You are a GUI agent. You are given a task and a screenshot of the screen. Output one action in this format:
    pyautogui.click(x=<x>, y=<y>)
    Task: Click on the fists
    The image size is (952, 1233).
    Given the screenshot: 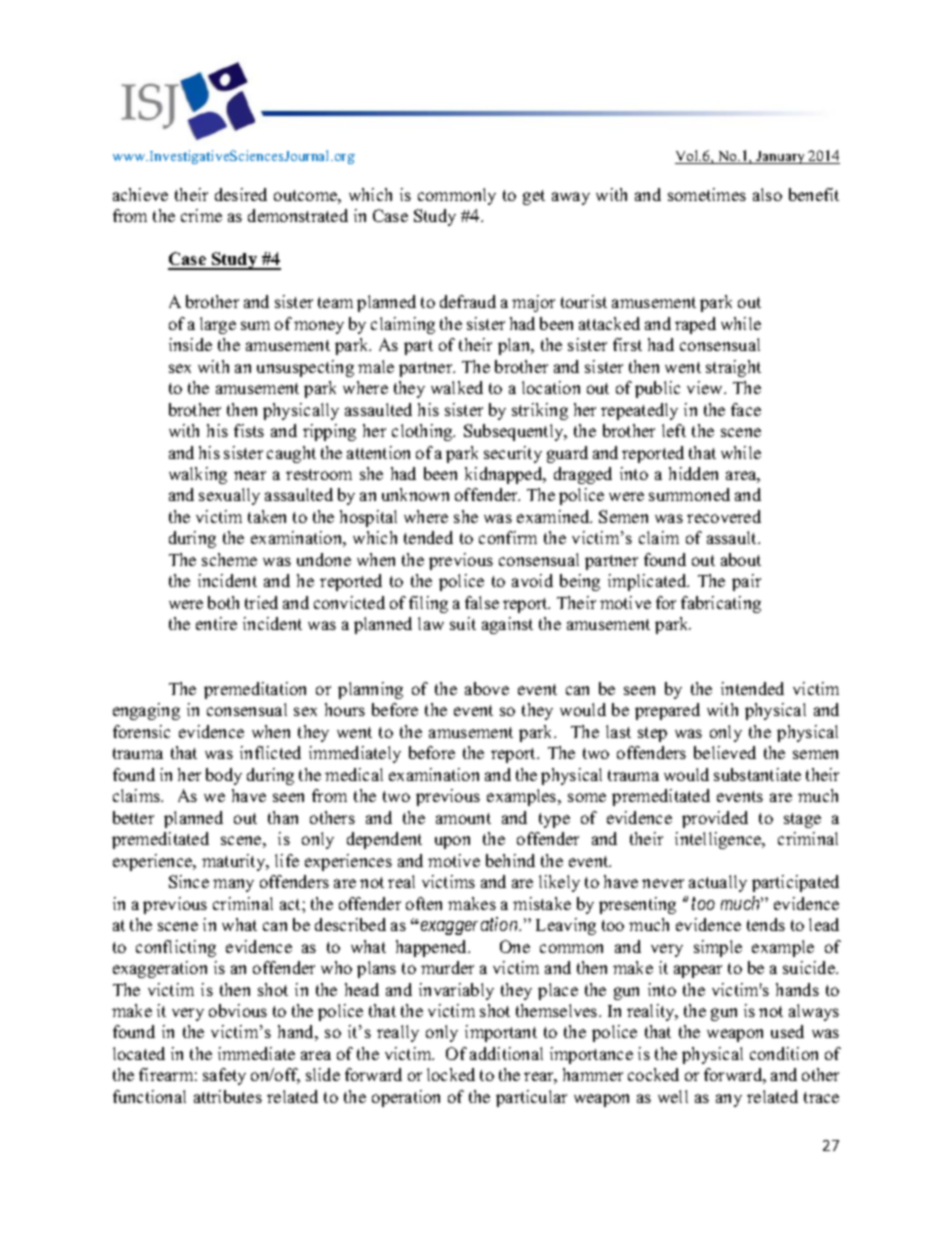 What is the action you would take?
    pyautogui.click(x=249, y=430)
